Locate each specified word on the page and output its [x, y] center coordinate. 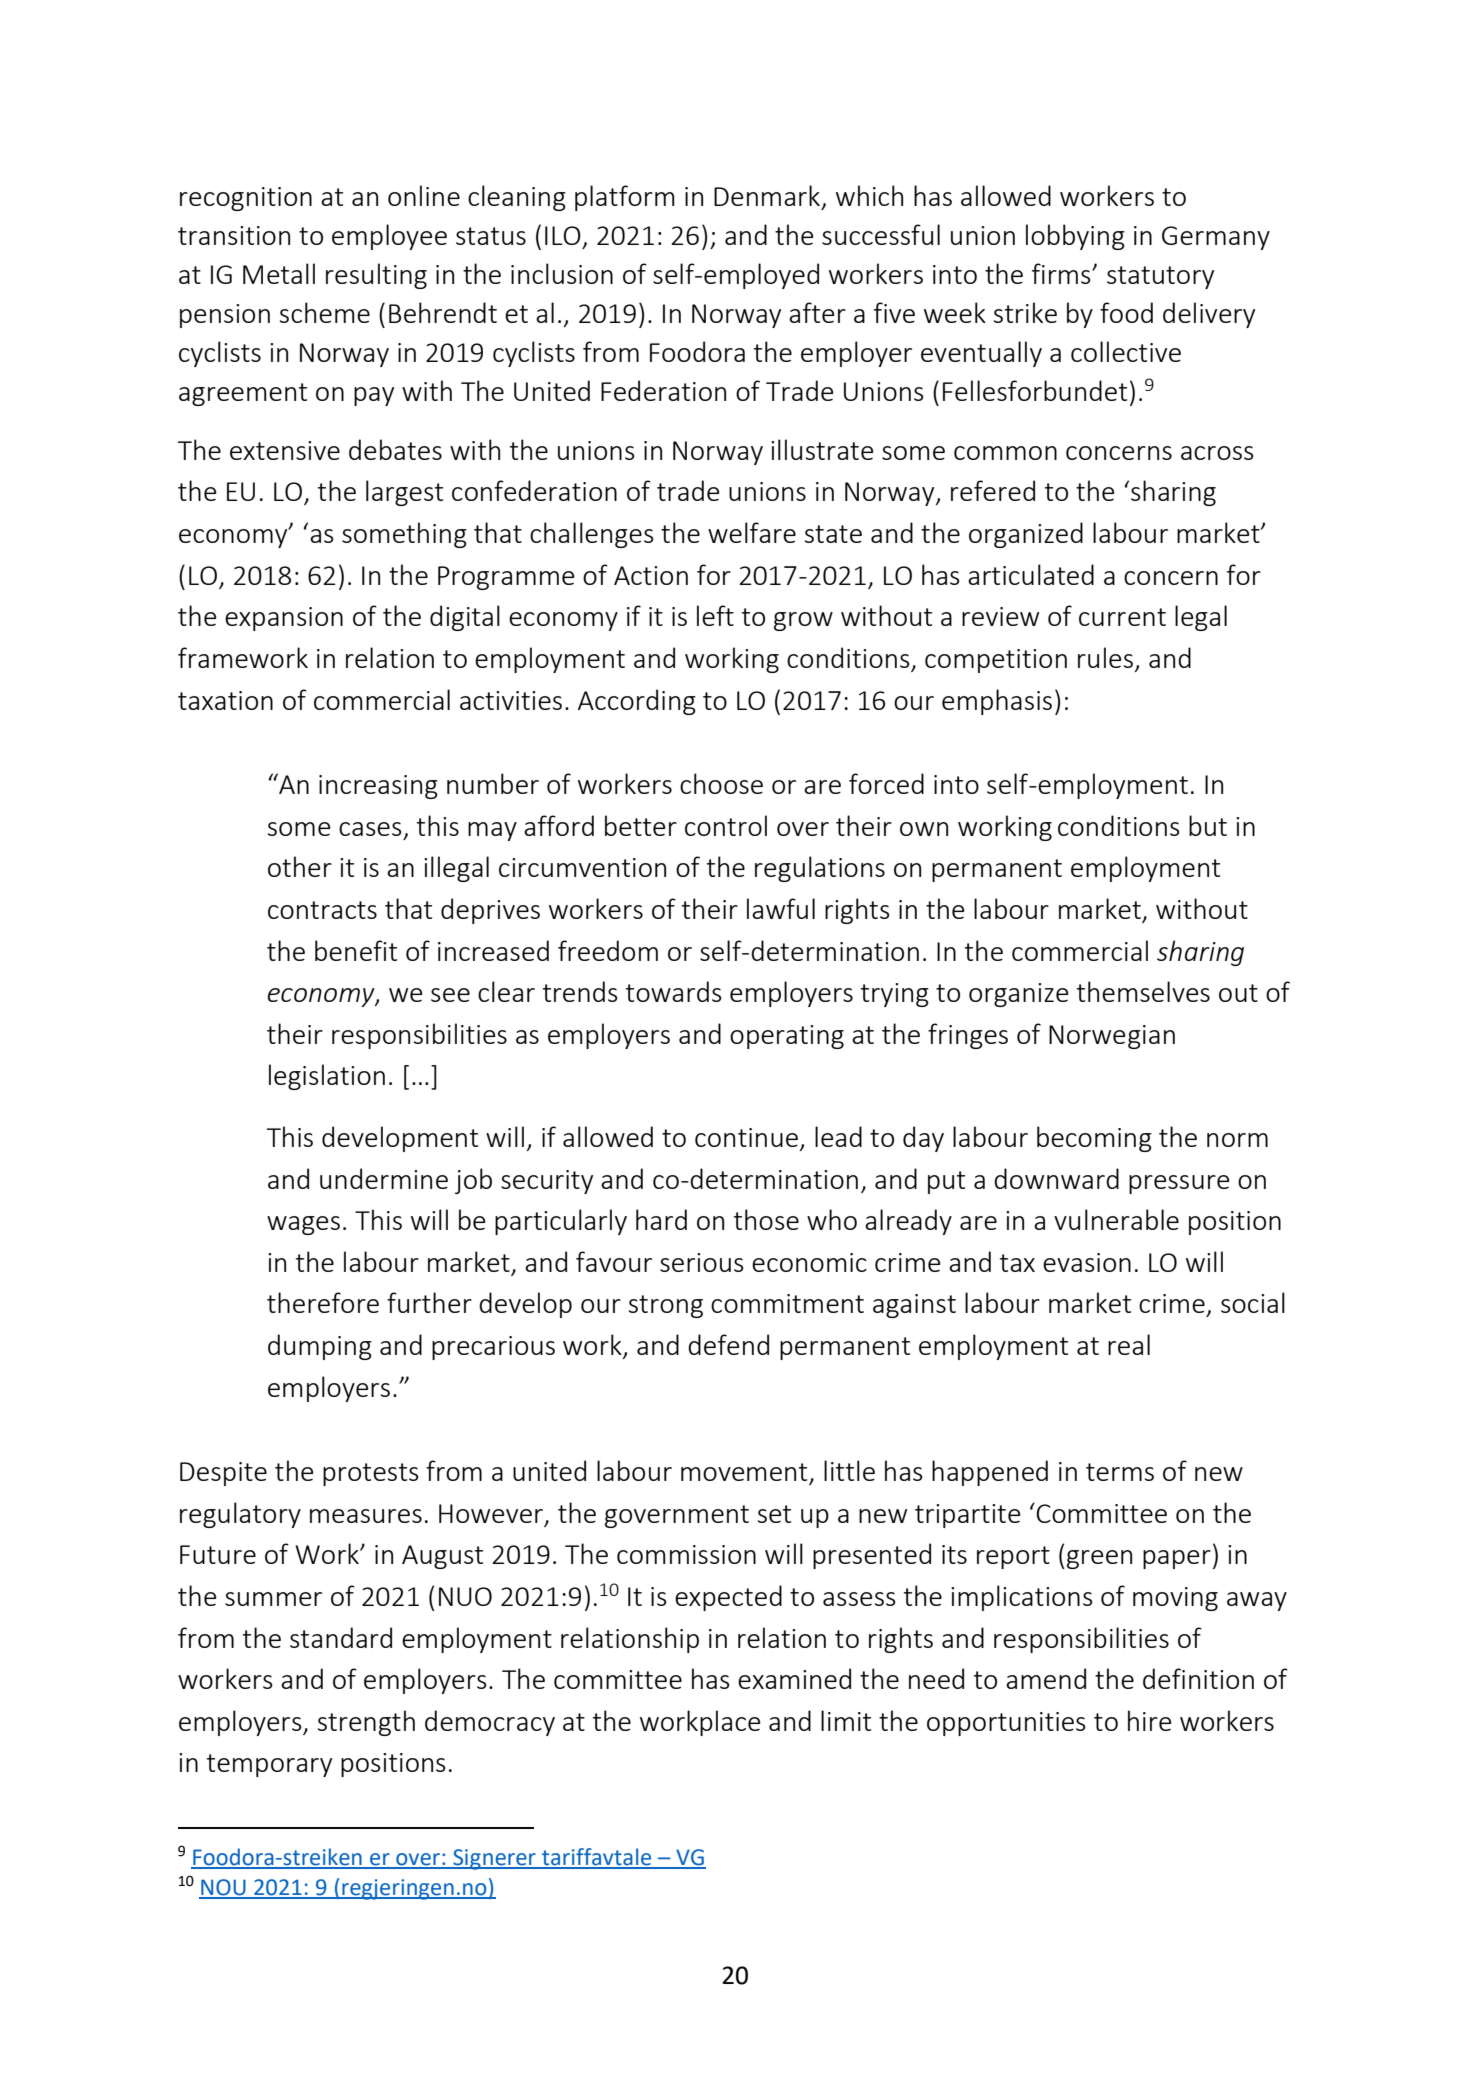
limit [846, 1720]
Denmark [767, 195]
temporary [269, 1765]
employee [389, 237]
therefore [323, 1302]
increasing [378, 787]
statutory [1160, 277]
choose [721, 783]
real [1129, 1344]
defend [728, 1344]
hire [1149, 1720]
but [1208, 825]
